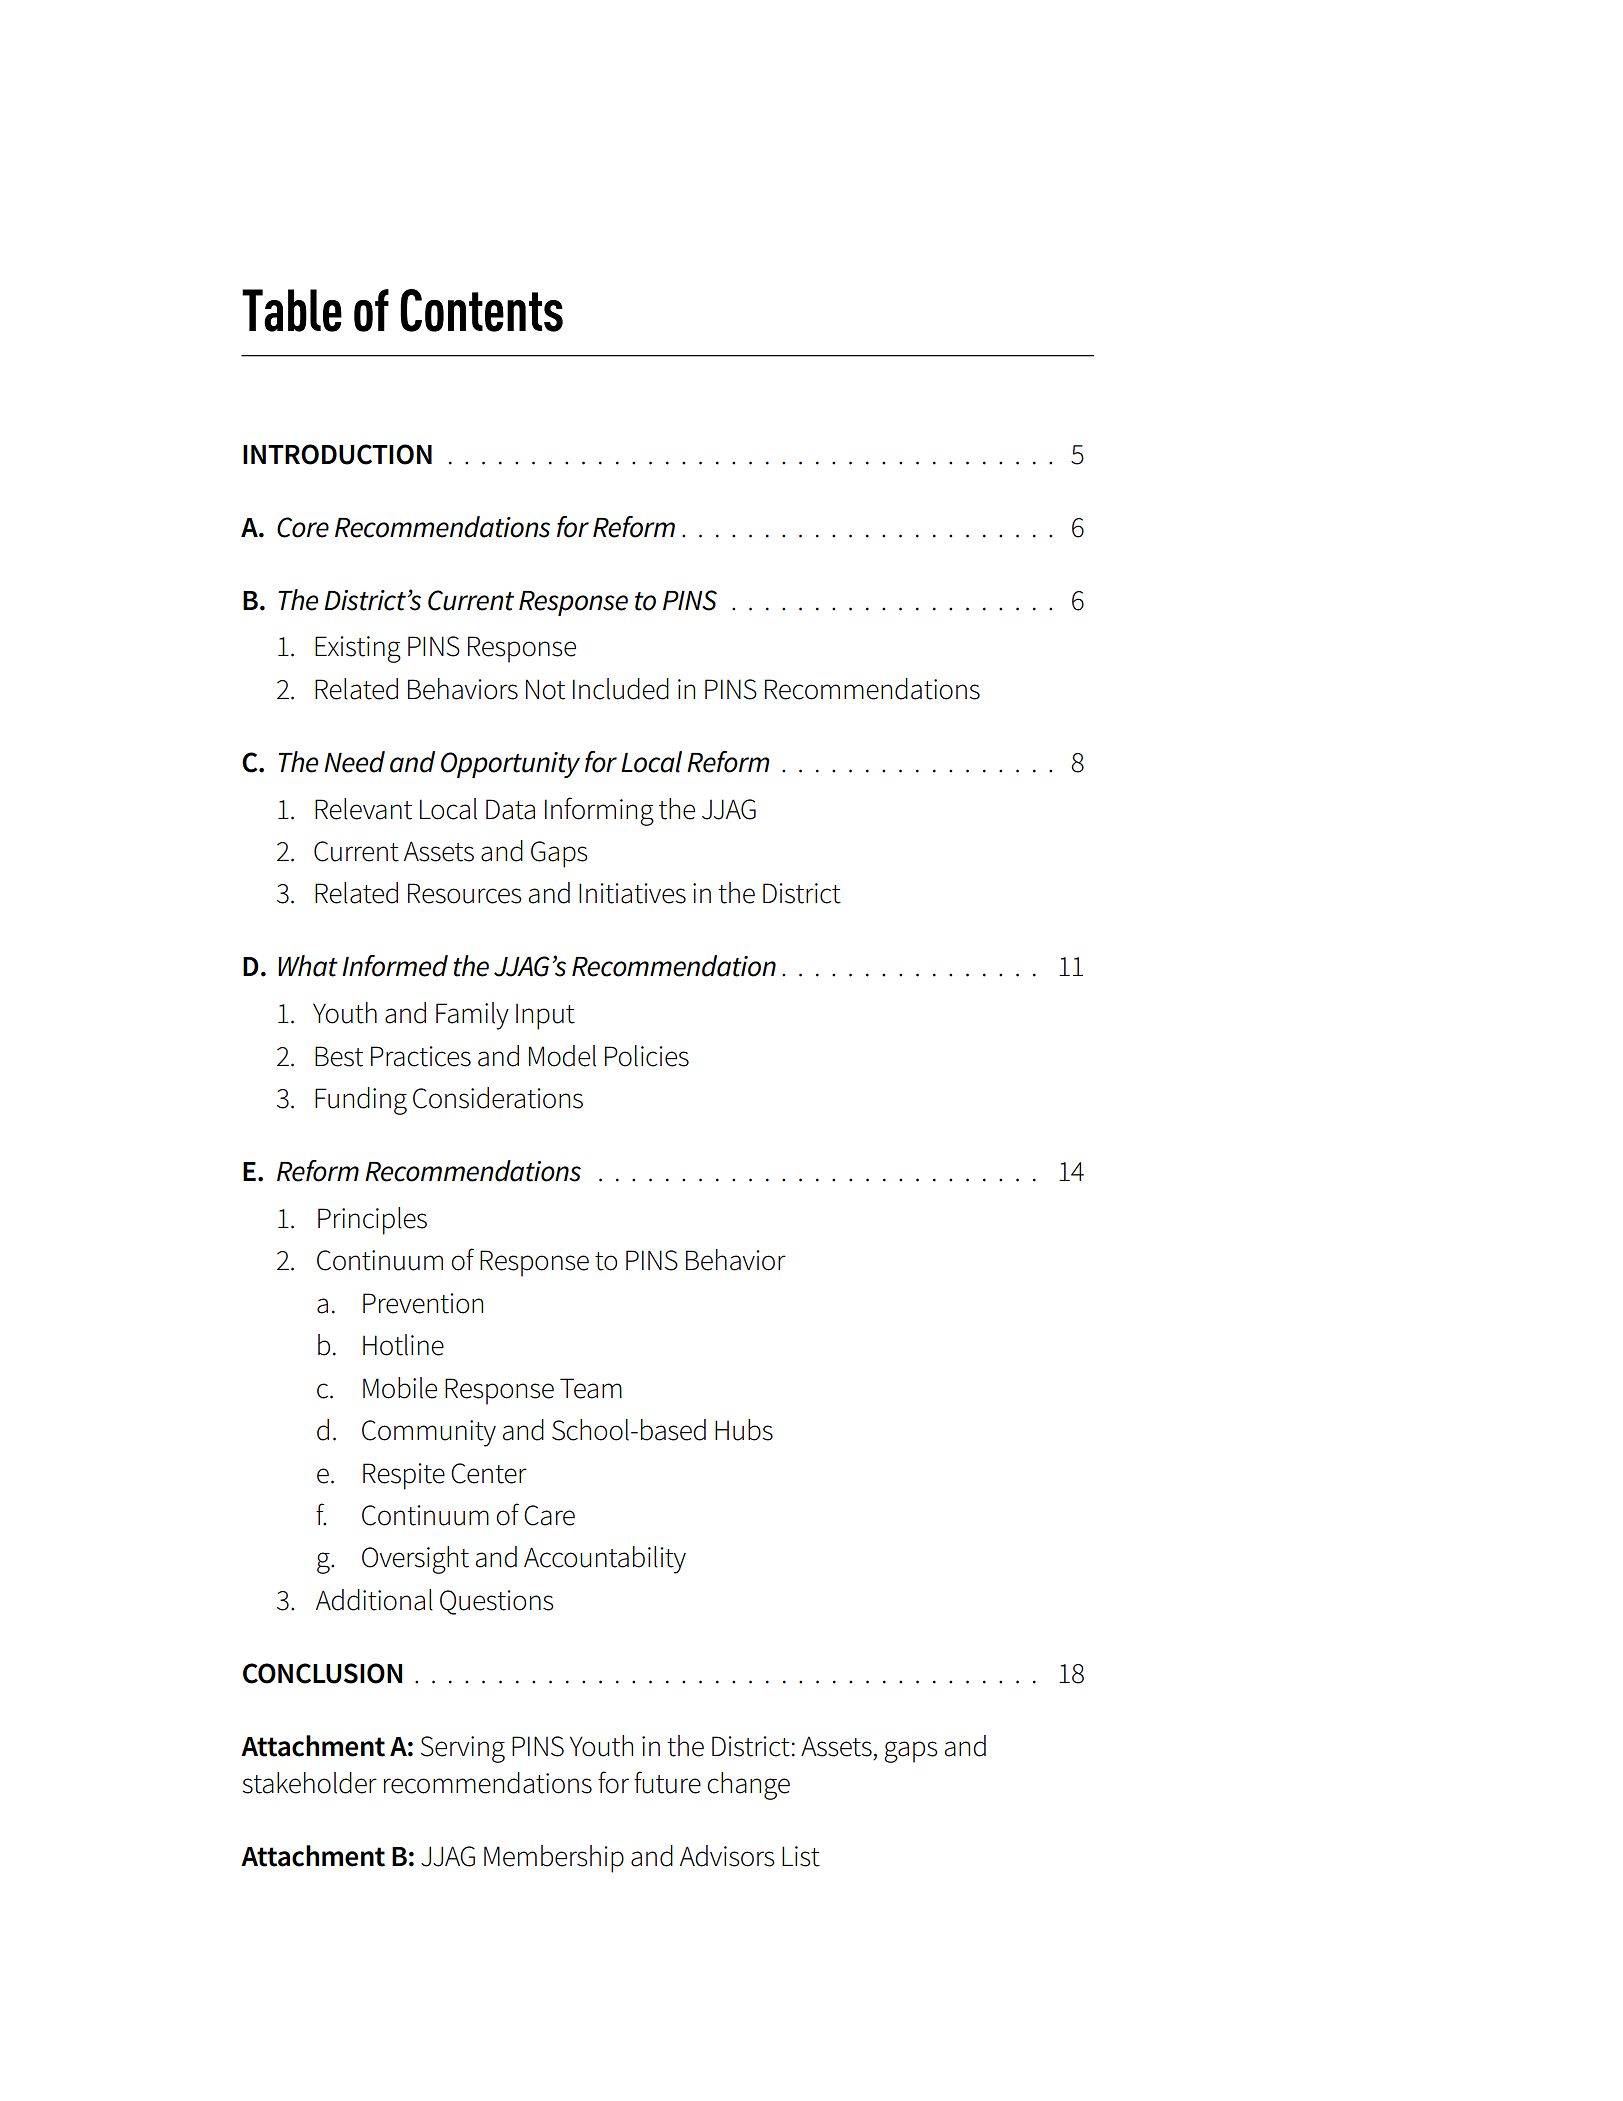 The width and height of the document is (1623, 2101). What do you see at coordinates (591, 1388) in the document?
I see `Team` at bounding box center [591, 1388].
